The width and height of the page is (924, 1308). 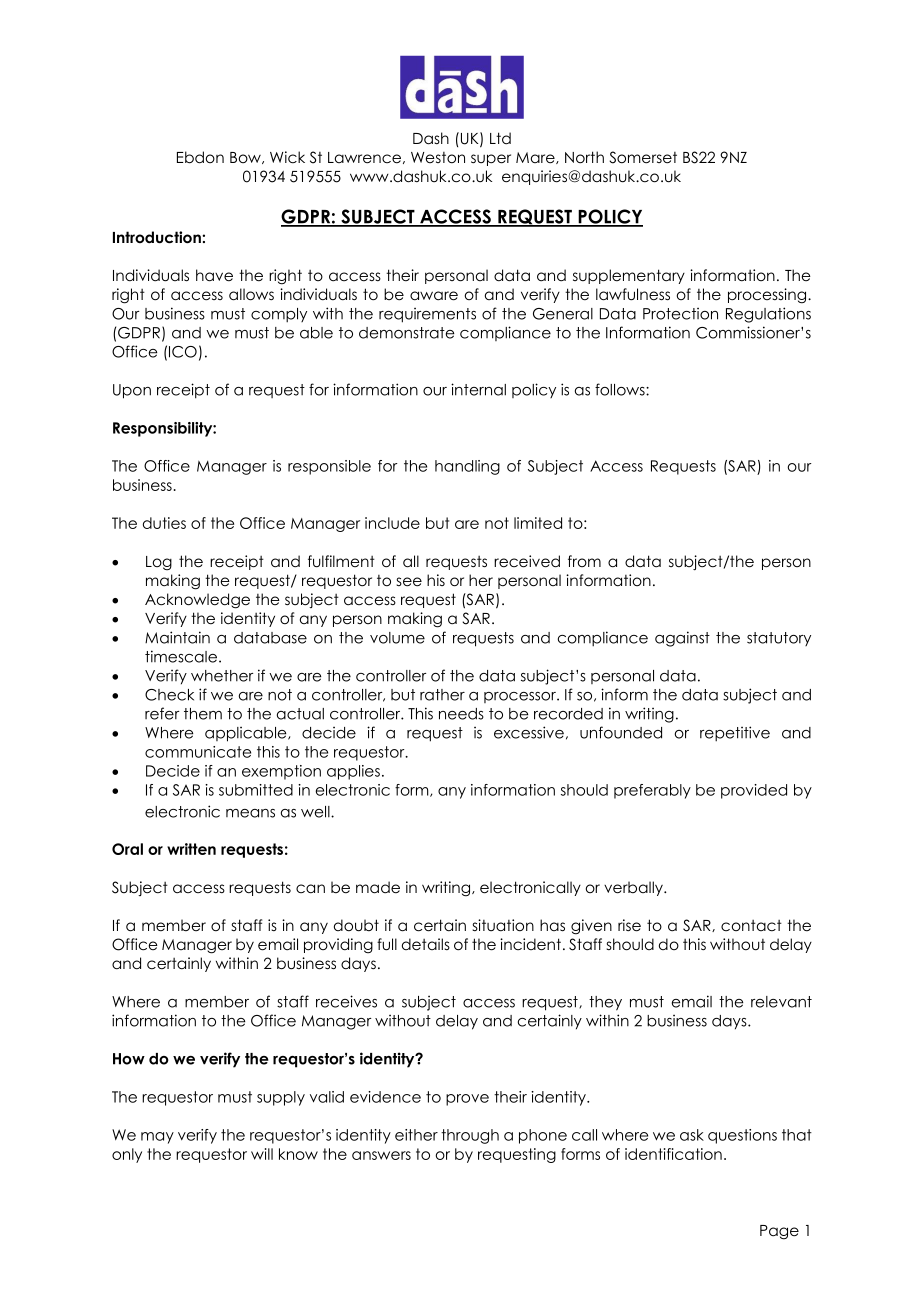 What do you see at coordinates (438, 158) in the page?
I see `Weston` at bounding box center [438, 158].
